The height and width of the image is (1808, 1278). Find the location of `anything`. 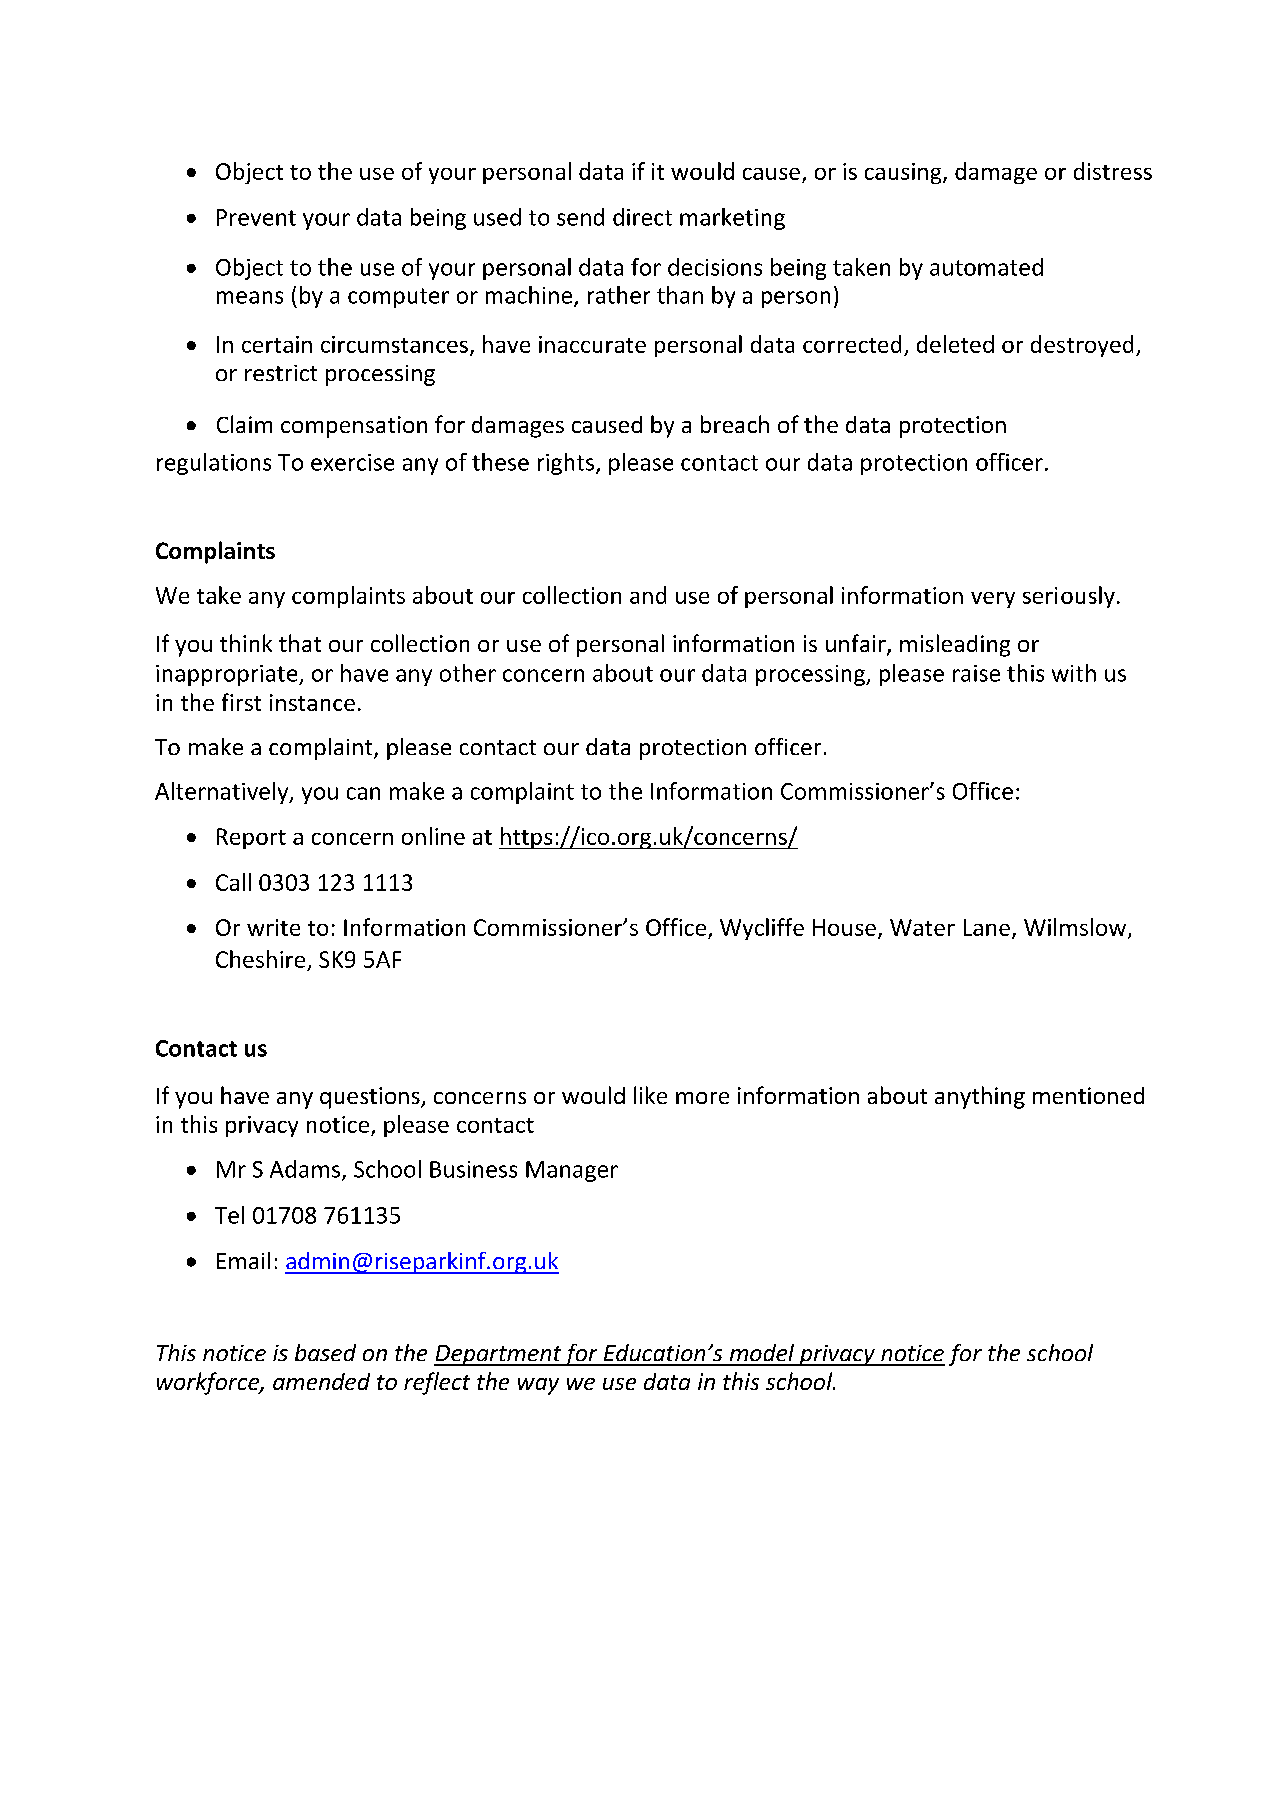

anything is located at coordinates (980, 1097).
